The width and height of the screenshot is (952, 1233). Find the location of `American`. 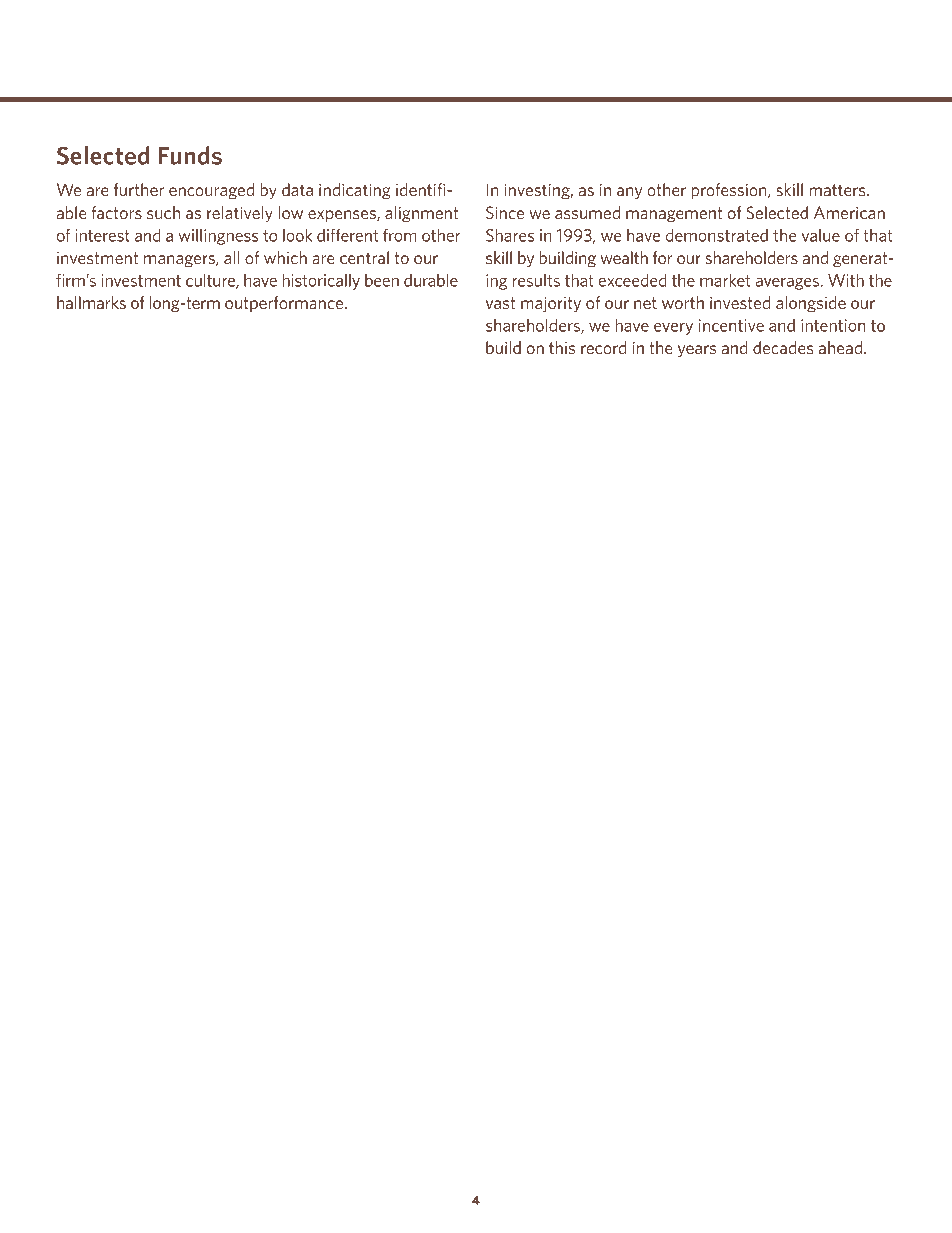

American is located at coordinates (849, 212).
